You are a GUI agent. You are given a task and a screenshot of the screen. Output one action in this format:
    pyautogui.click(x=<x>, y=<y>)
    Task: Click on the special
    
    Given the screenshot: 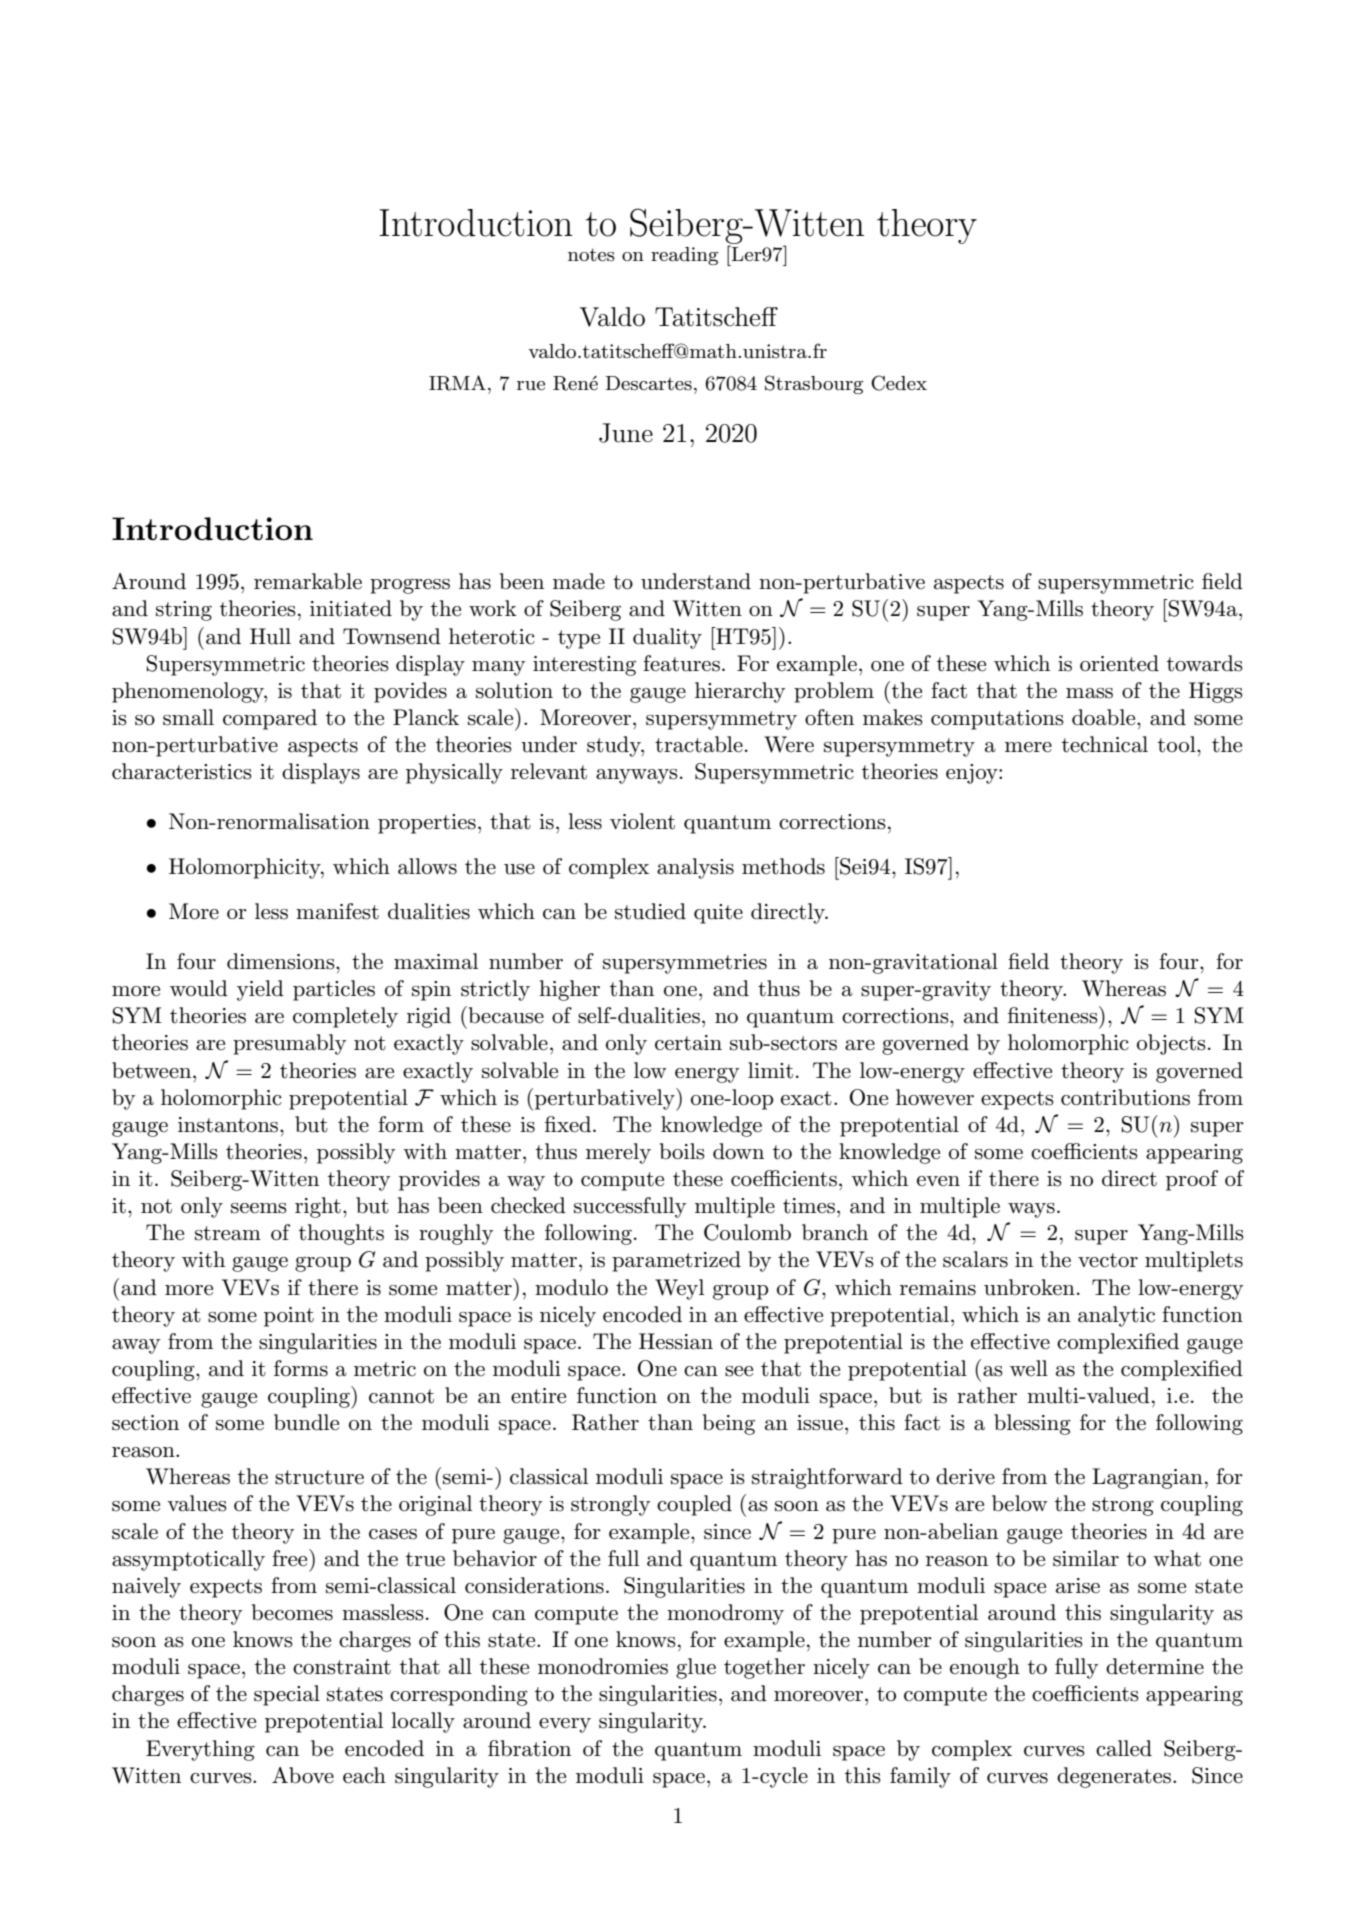 What is the action you would take?
    pyautogui.click(x=287, y=1695)
